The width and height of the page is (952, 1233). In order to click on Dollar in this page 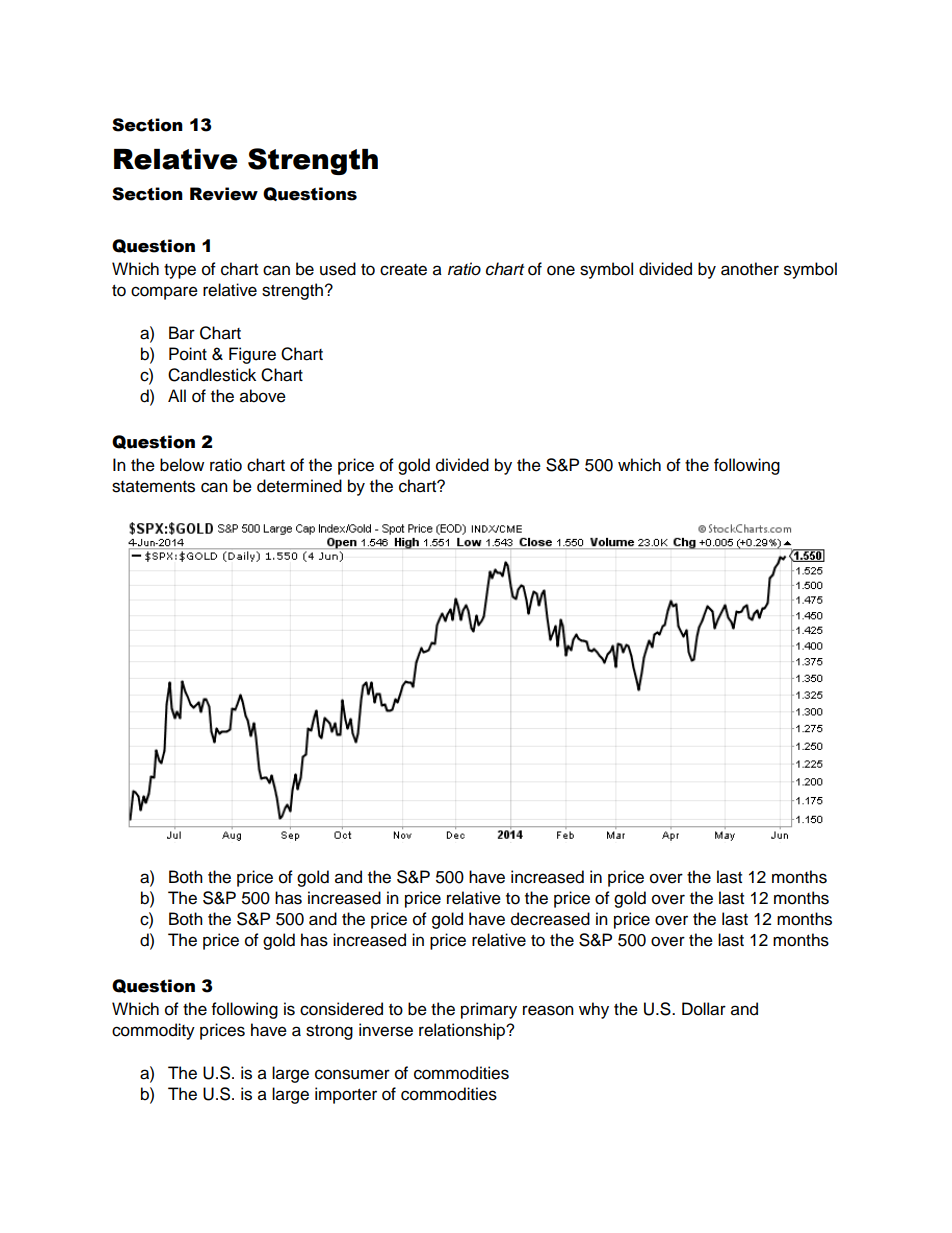, I will do `click(704, 1009)`.
